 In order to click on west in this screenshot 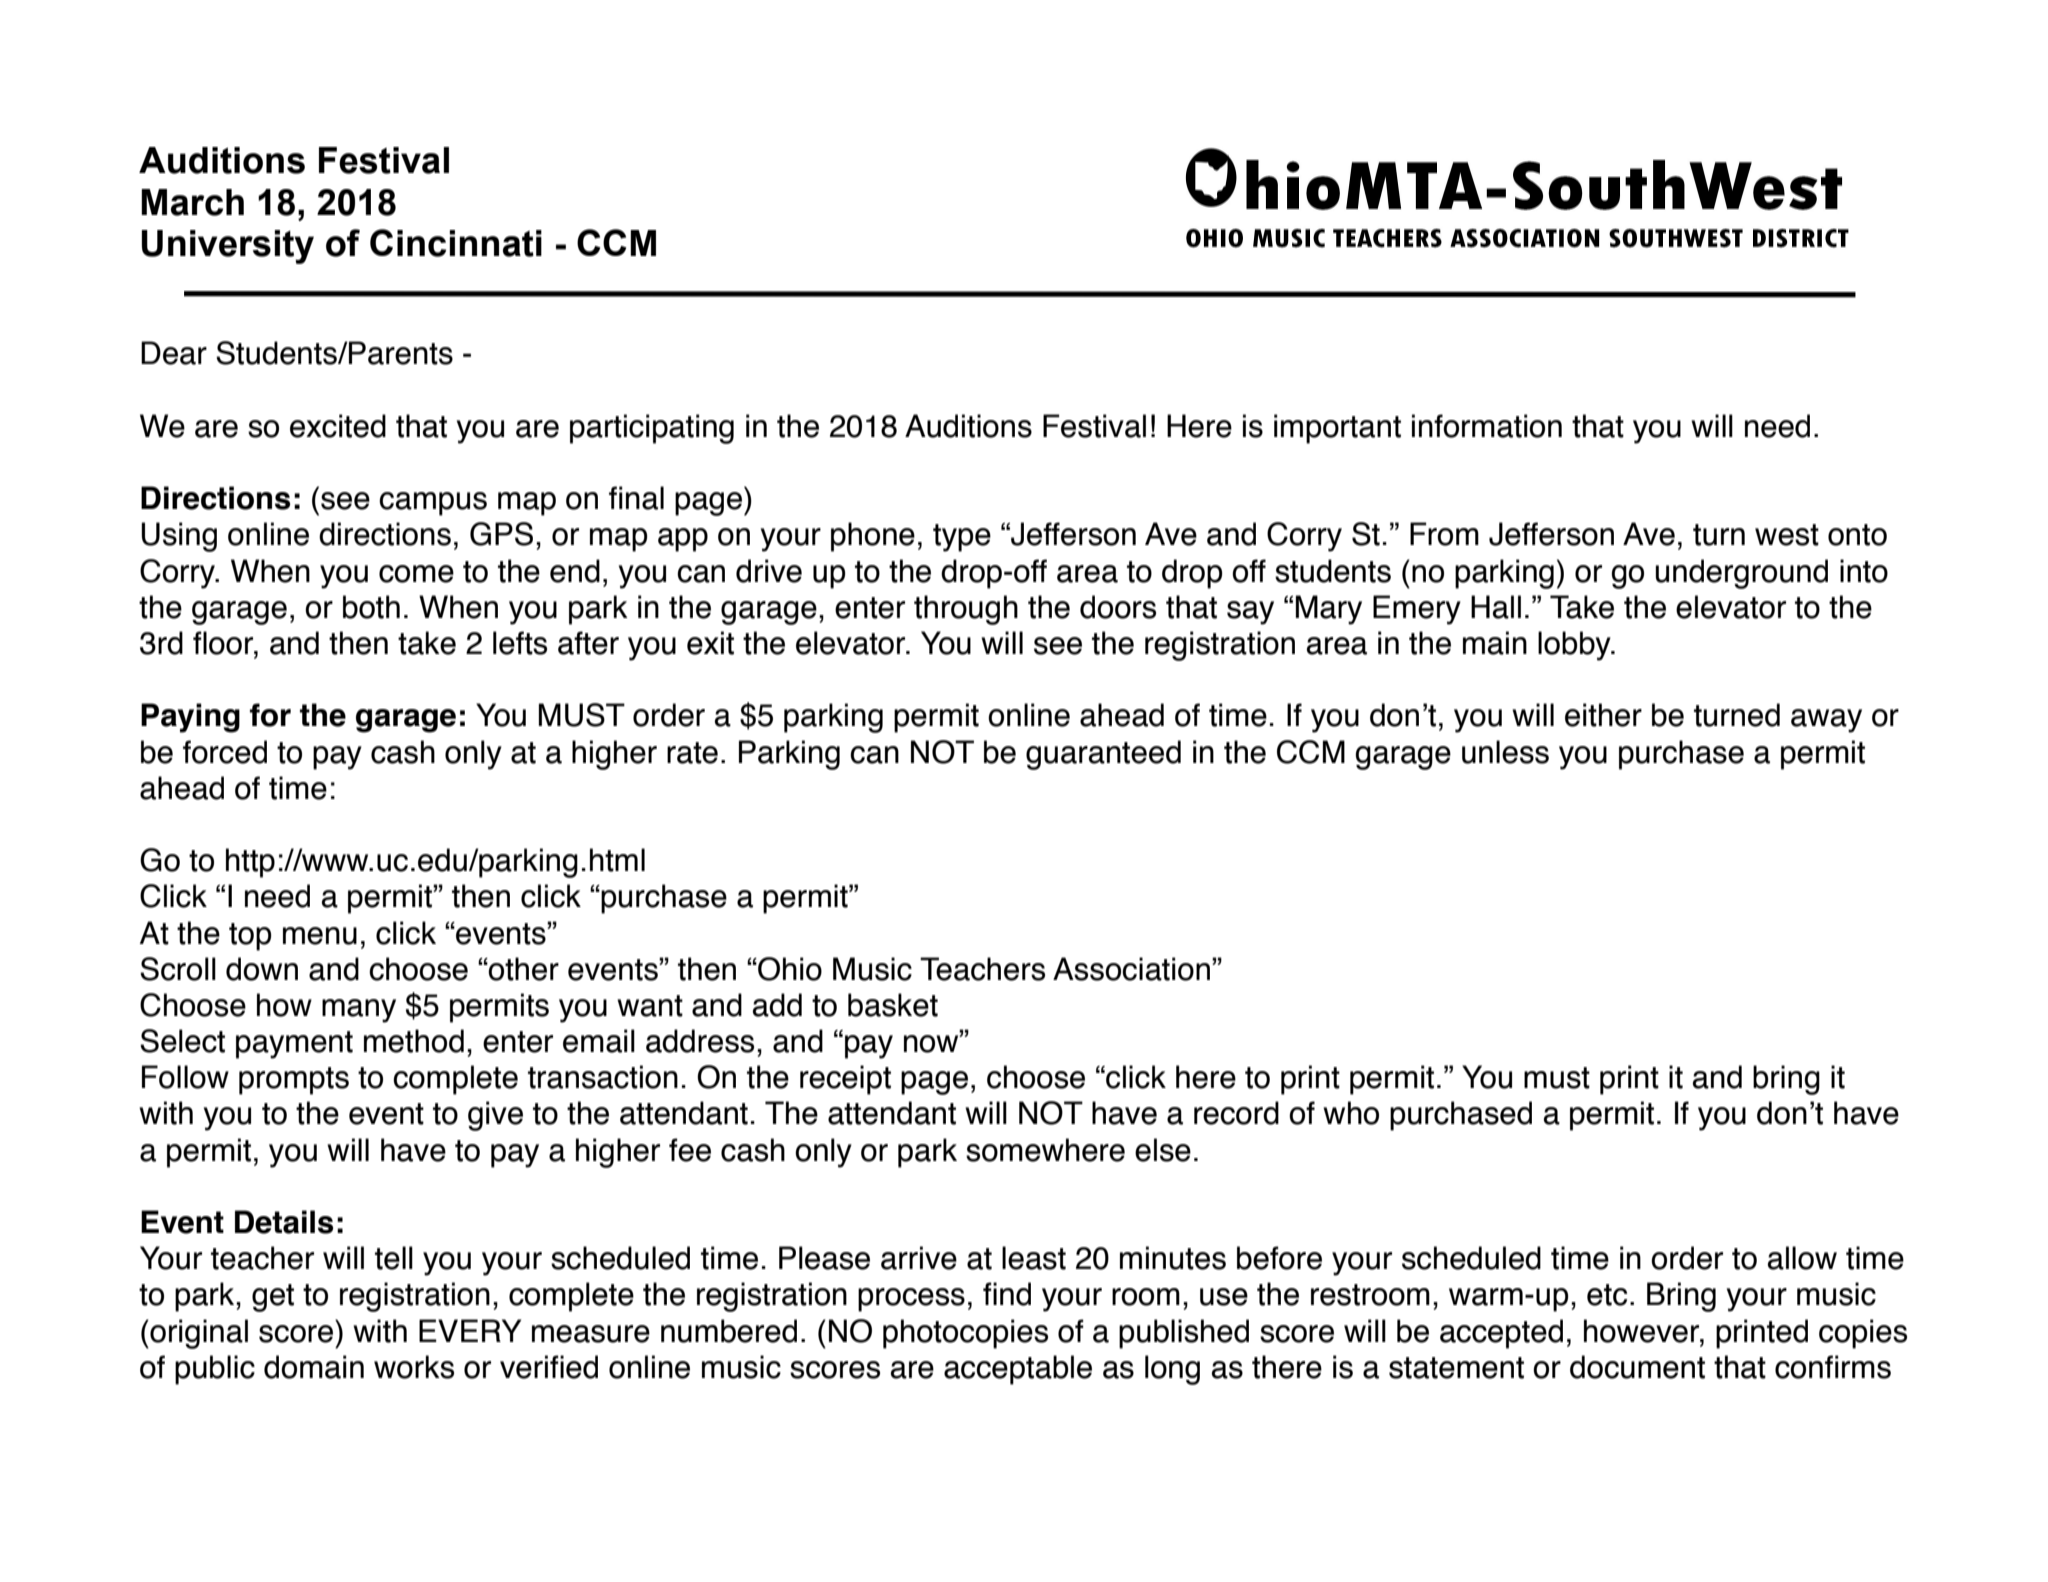, I will do `click(1787, 535)`.
